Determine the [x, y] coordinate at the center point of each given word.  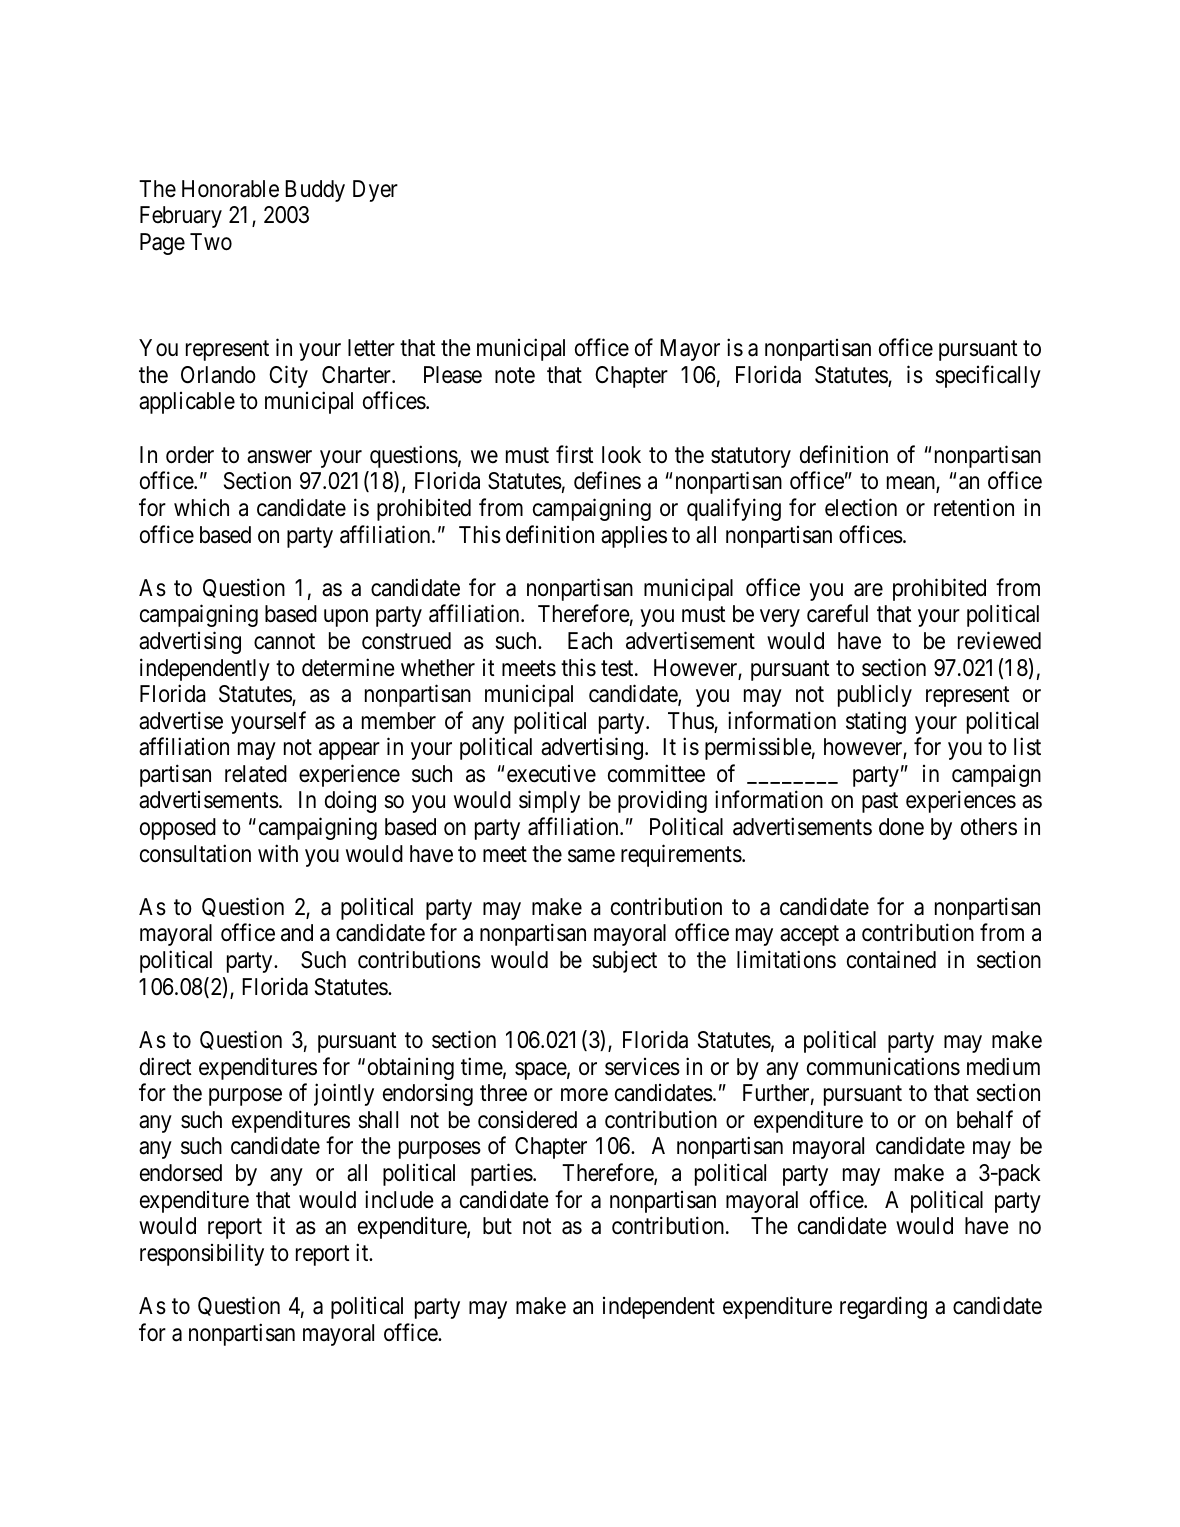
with [278, 853]
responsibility [202, 1254]
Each [590, 641]
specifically [988, 376]
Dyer [375, 191]
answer [279, 457]
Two [211, 242]
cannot [284, 642]
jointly [344, 1094]
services [642, 1067]
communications [883, 1066]
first [575, 454]
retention [974, 508]
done [901, 827]
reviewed [999, 640]
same [591, 856]
